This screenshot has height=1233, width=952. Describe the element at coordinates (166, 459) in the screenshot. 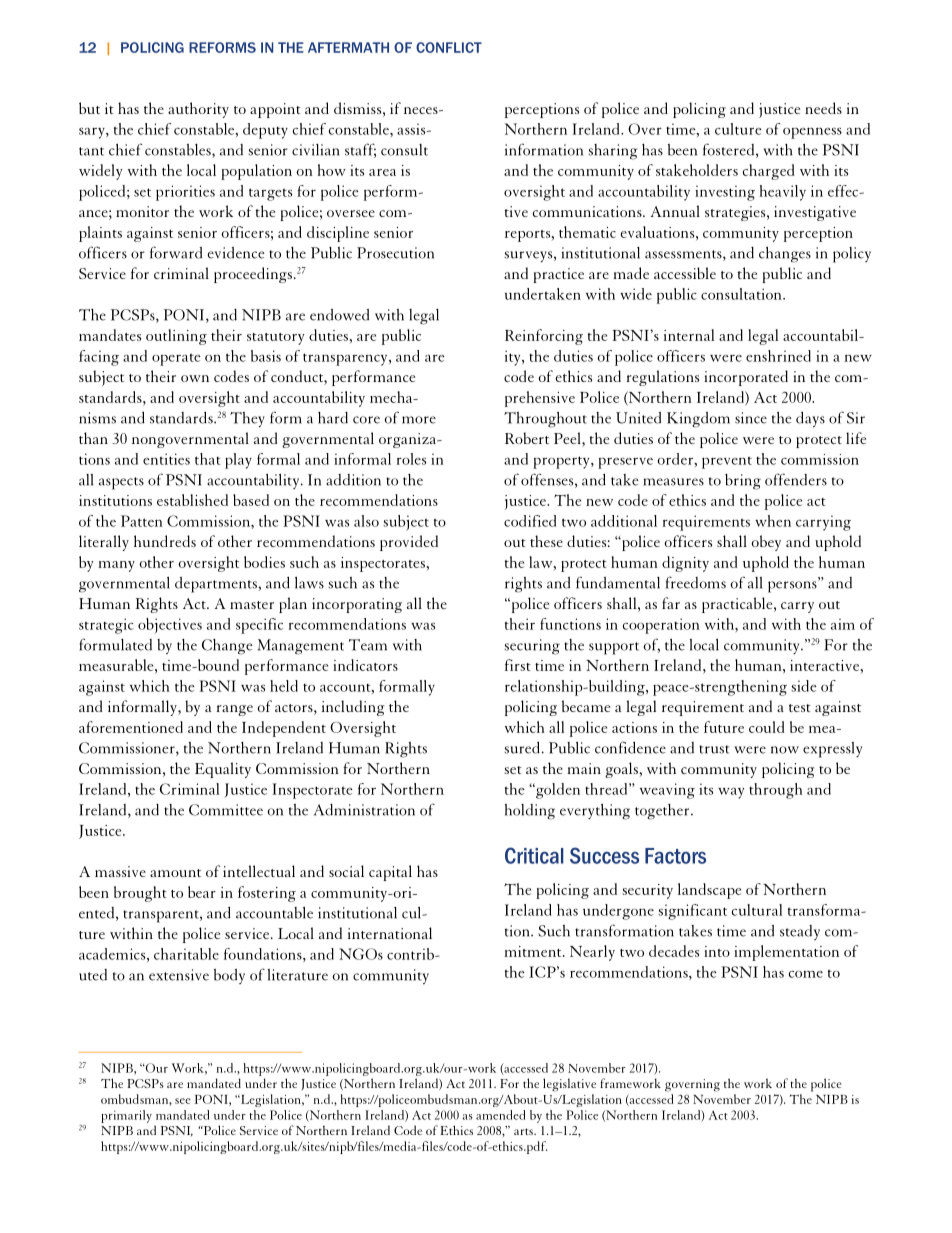

I see `entities` at that location.
